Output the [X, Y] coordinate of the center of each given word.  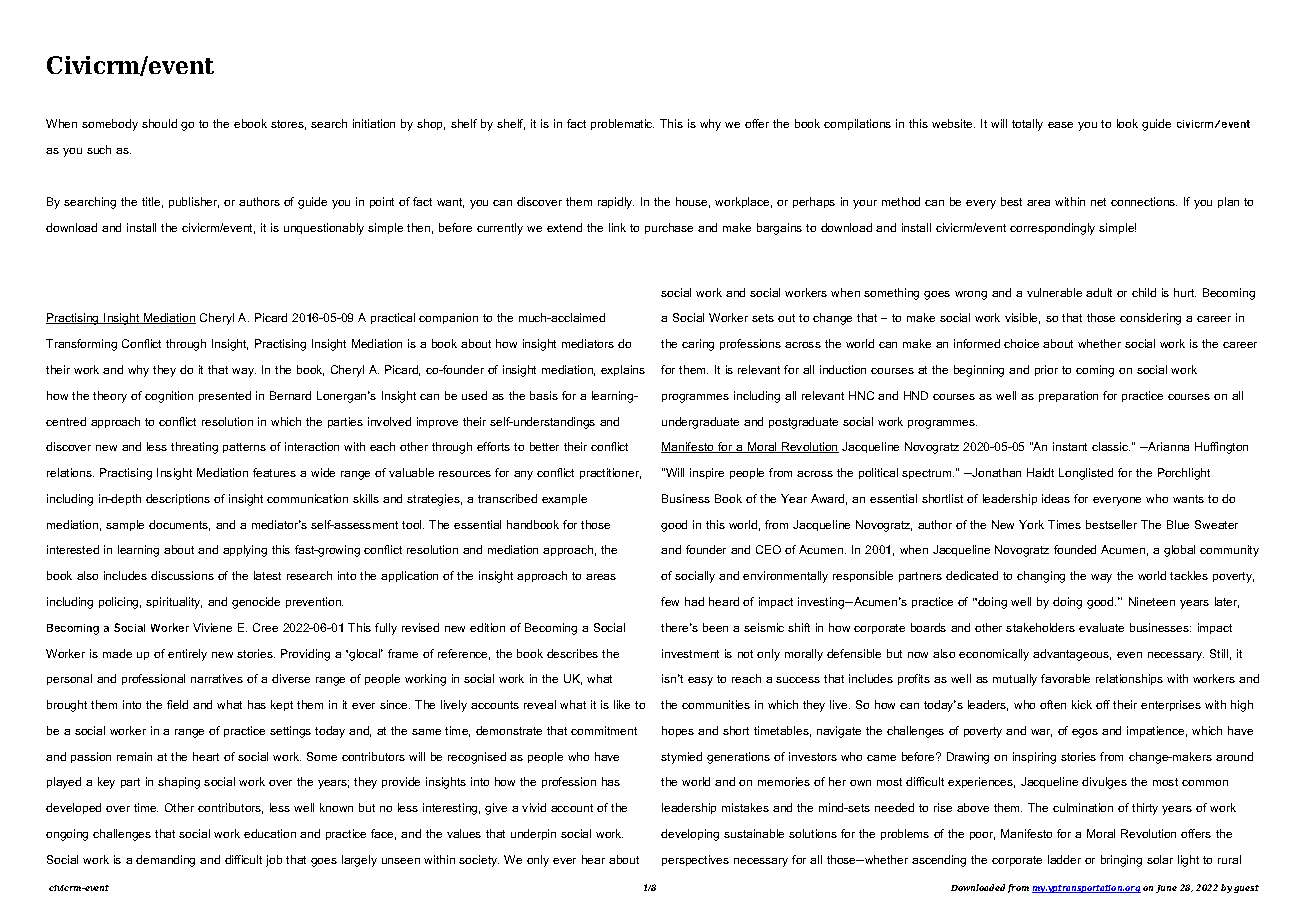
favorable [1065, 678]
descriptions [178, 499]
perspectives [695, 860]
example [564, 499]
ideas [1056, 498]
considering [1150, 319]
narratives [217, 678]
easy [700, 681]
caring [698, 345]
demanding [165, 861]
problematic [622, 124]
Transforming [81, 345]
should [159, 123]
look [1127, 123]
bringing [1121, 861]
